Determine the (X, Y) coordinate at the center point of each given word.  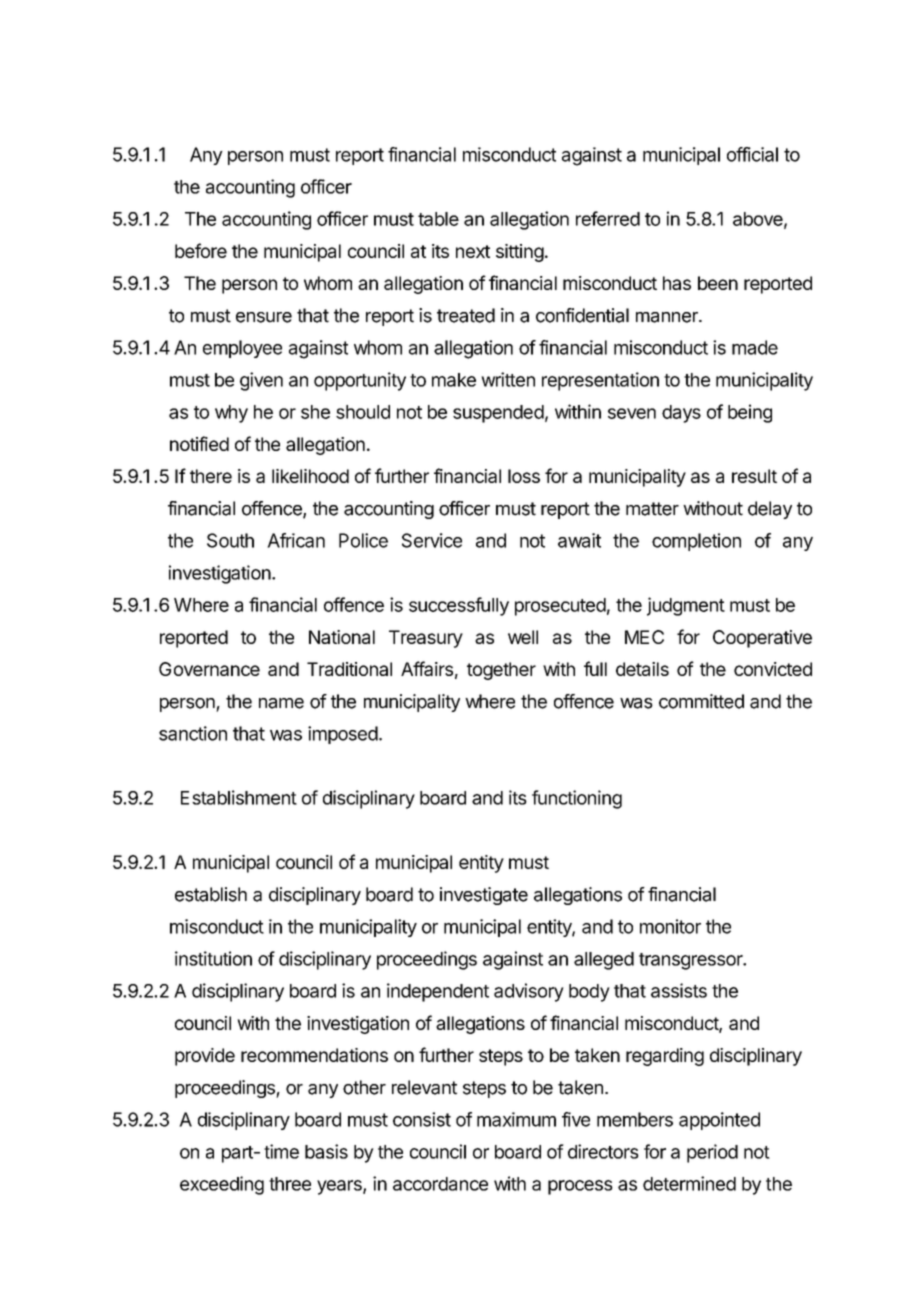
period (712, 1153)
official (752, 154)
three (290, 1184)
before (201, 250)
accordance (440, 1184)
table (438, 219)
